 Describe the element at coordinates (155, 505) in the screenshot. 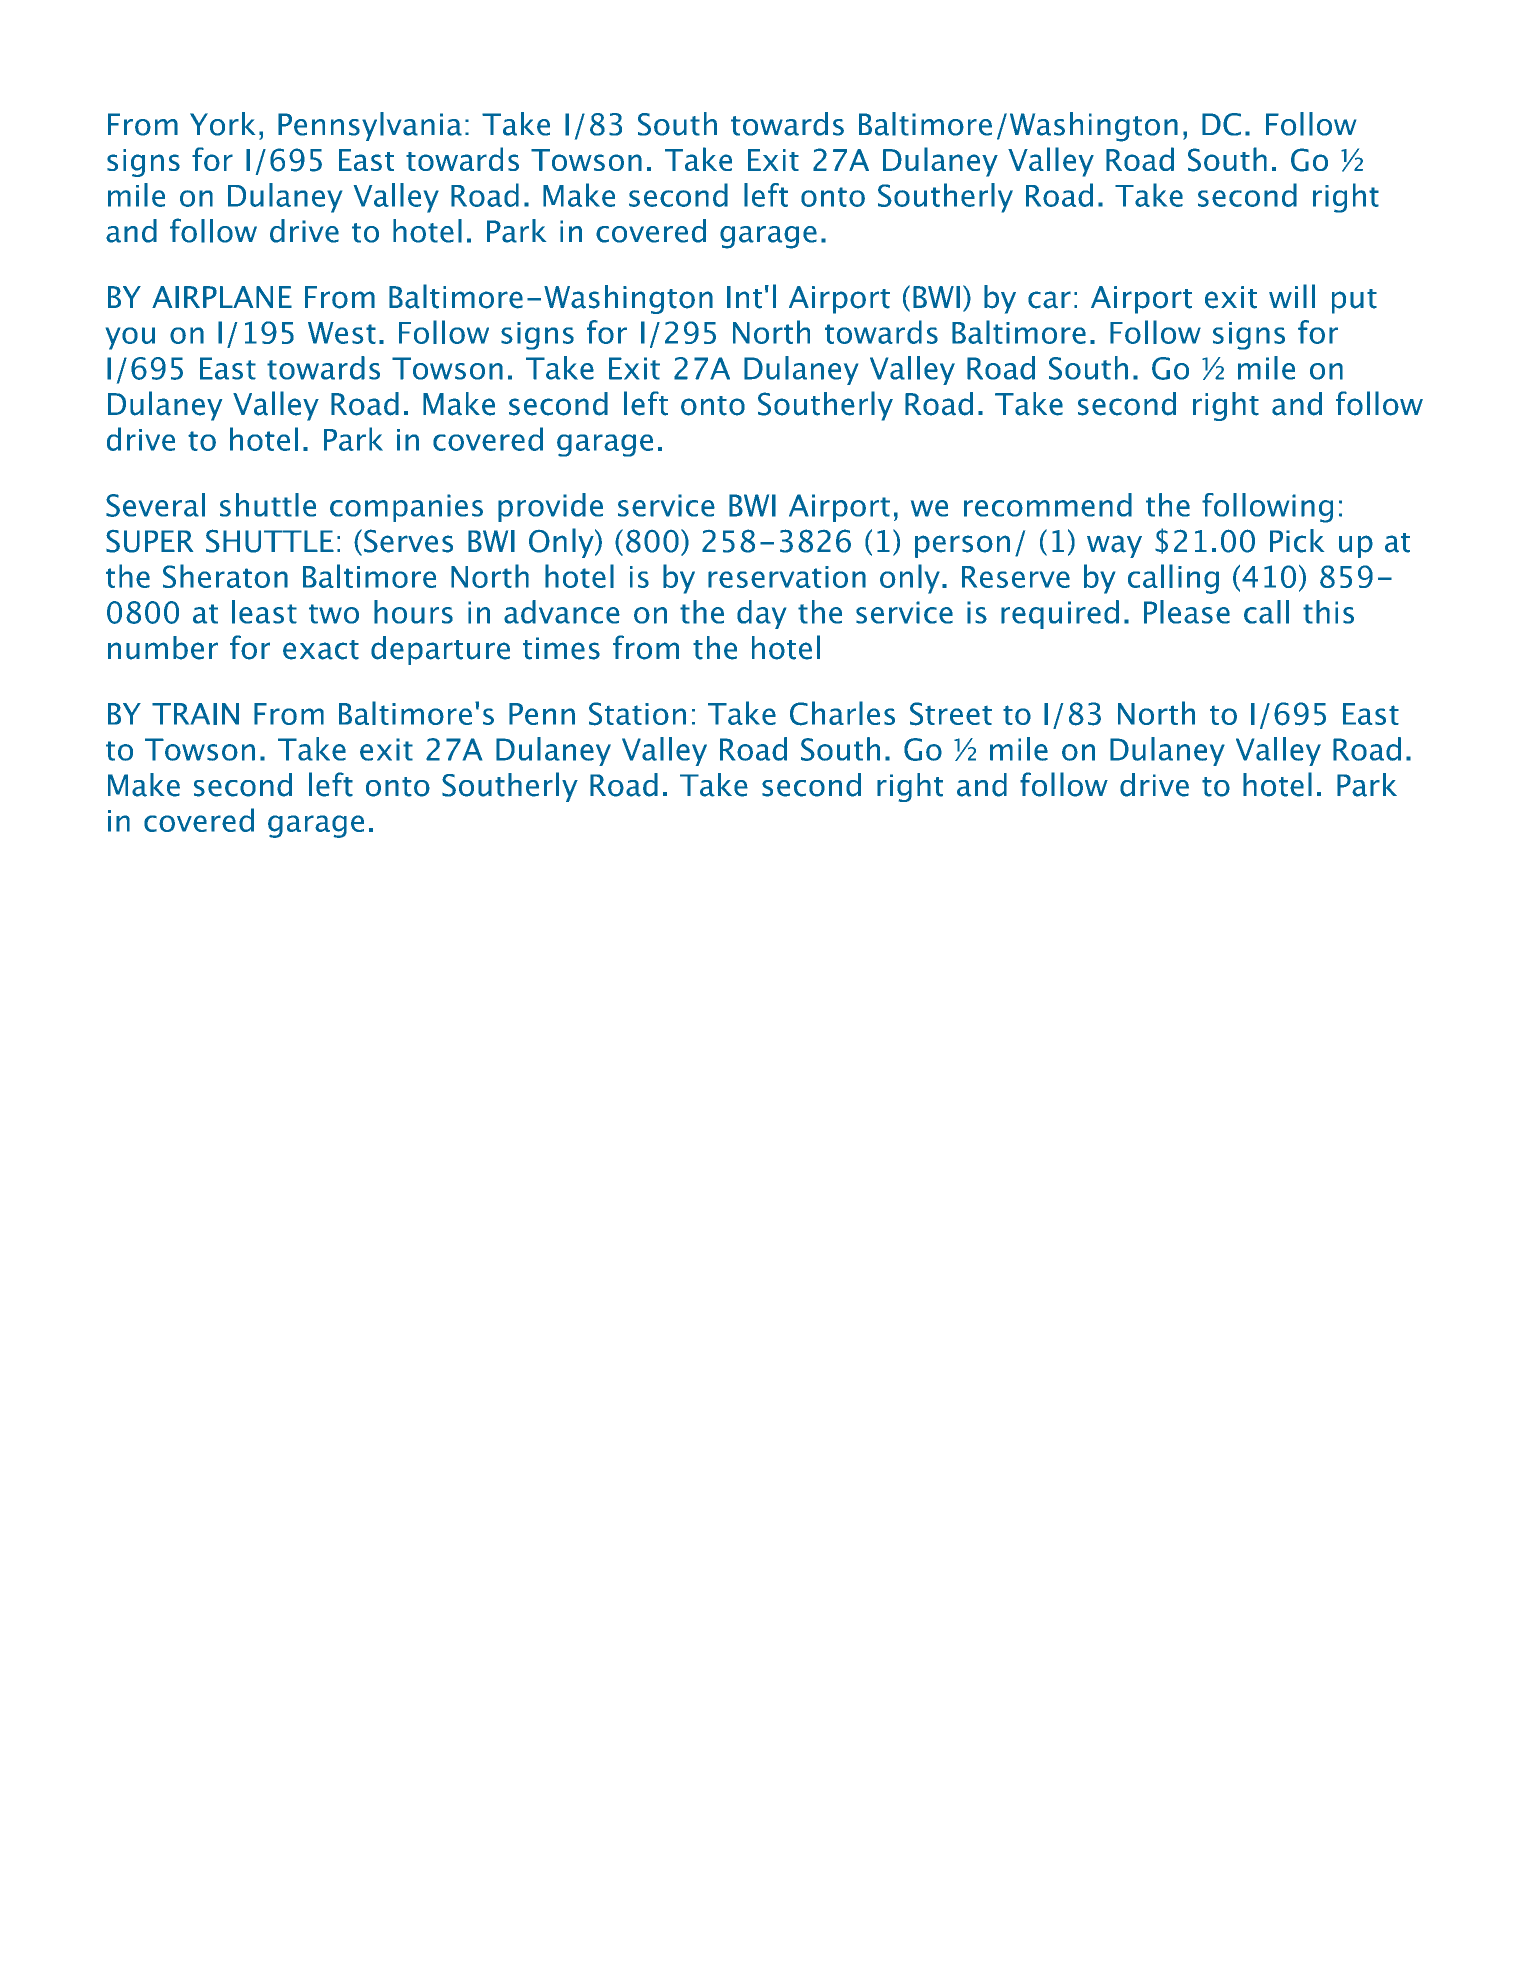

I see `Several` at that location.
